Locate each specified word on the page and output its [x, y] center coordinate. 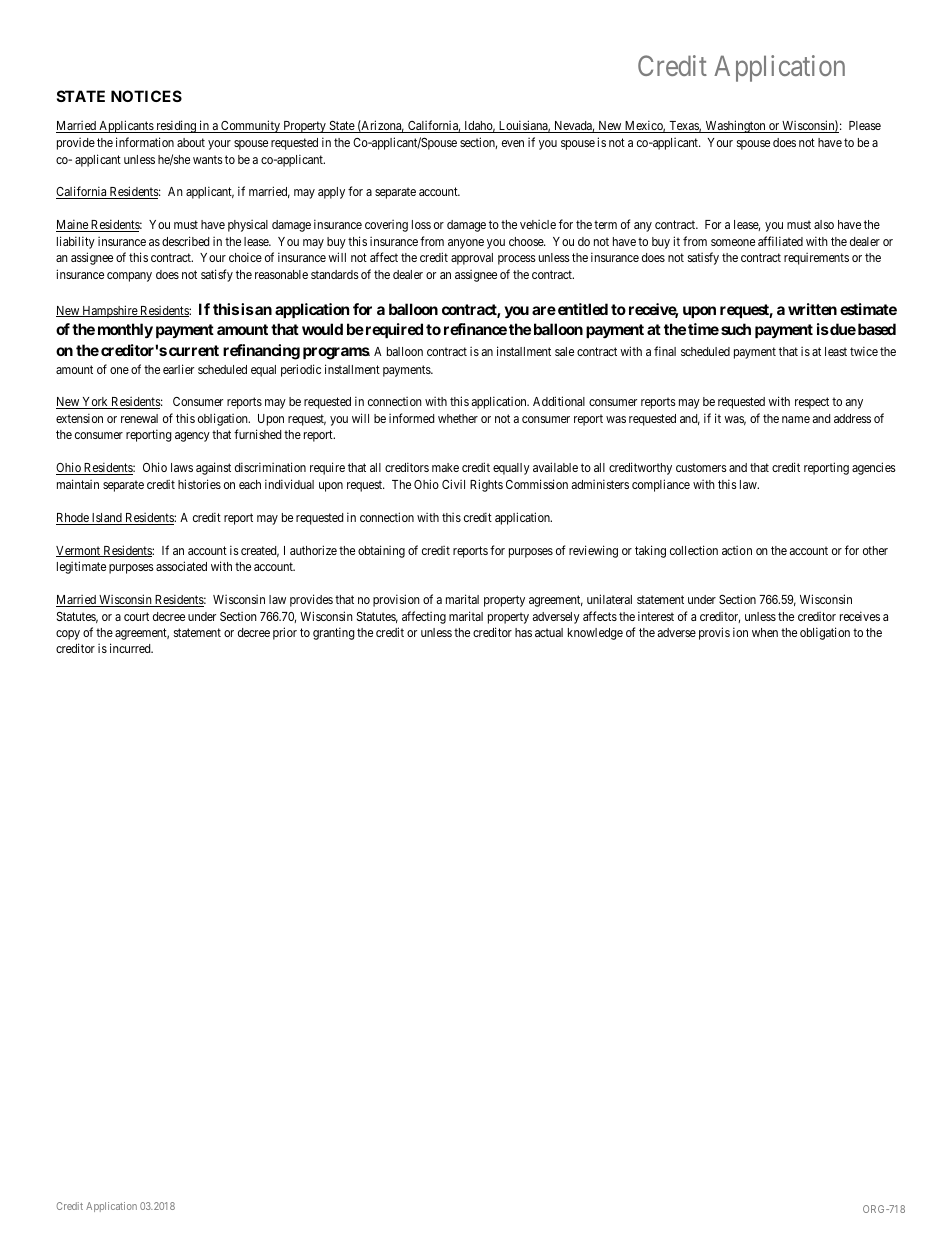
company [129, 277]
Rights [486, 485]
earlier [178, 369]
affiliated [780, 241]
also [824, 224]
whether [458, 418]
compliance [661, 485]
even [513, 143]
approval [472, 259]
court [136, 616]
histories [199, 484]
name [796, 419]
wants [208, 159]
